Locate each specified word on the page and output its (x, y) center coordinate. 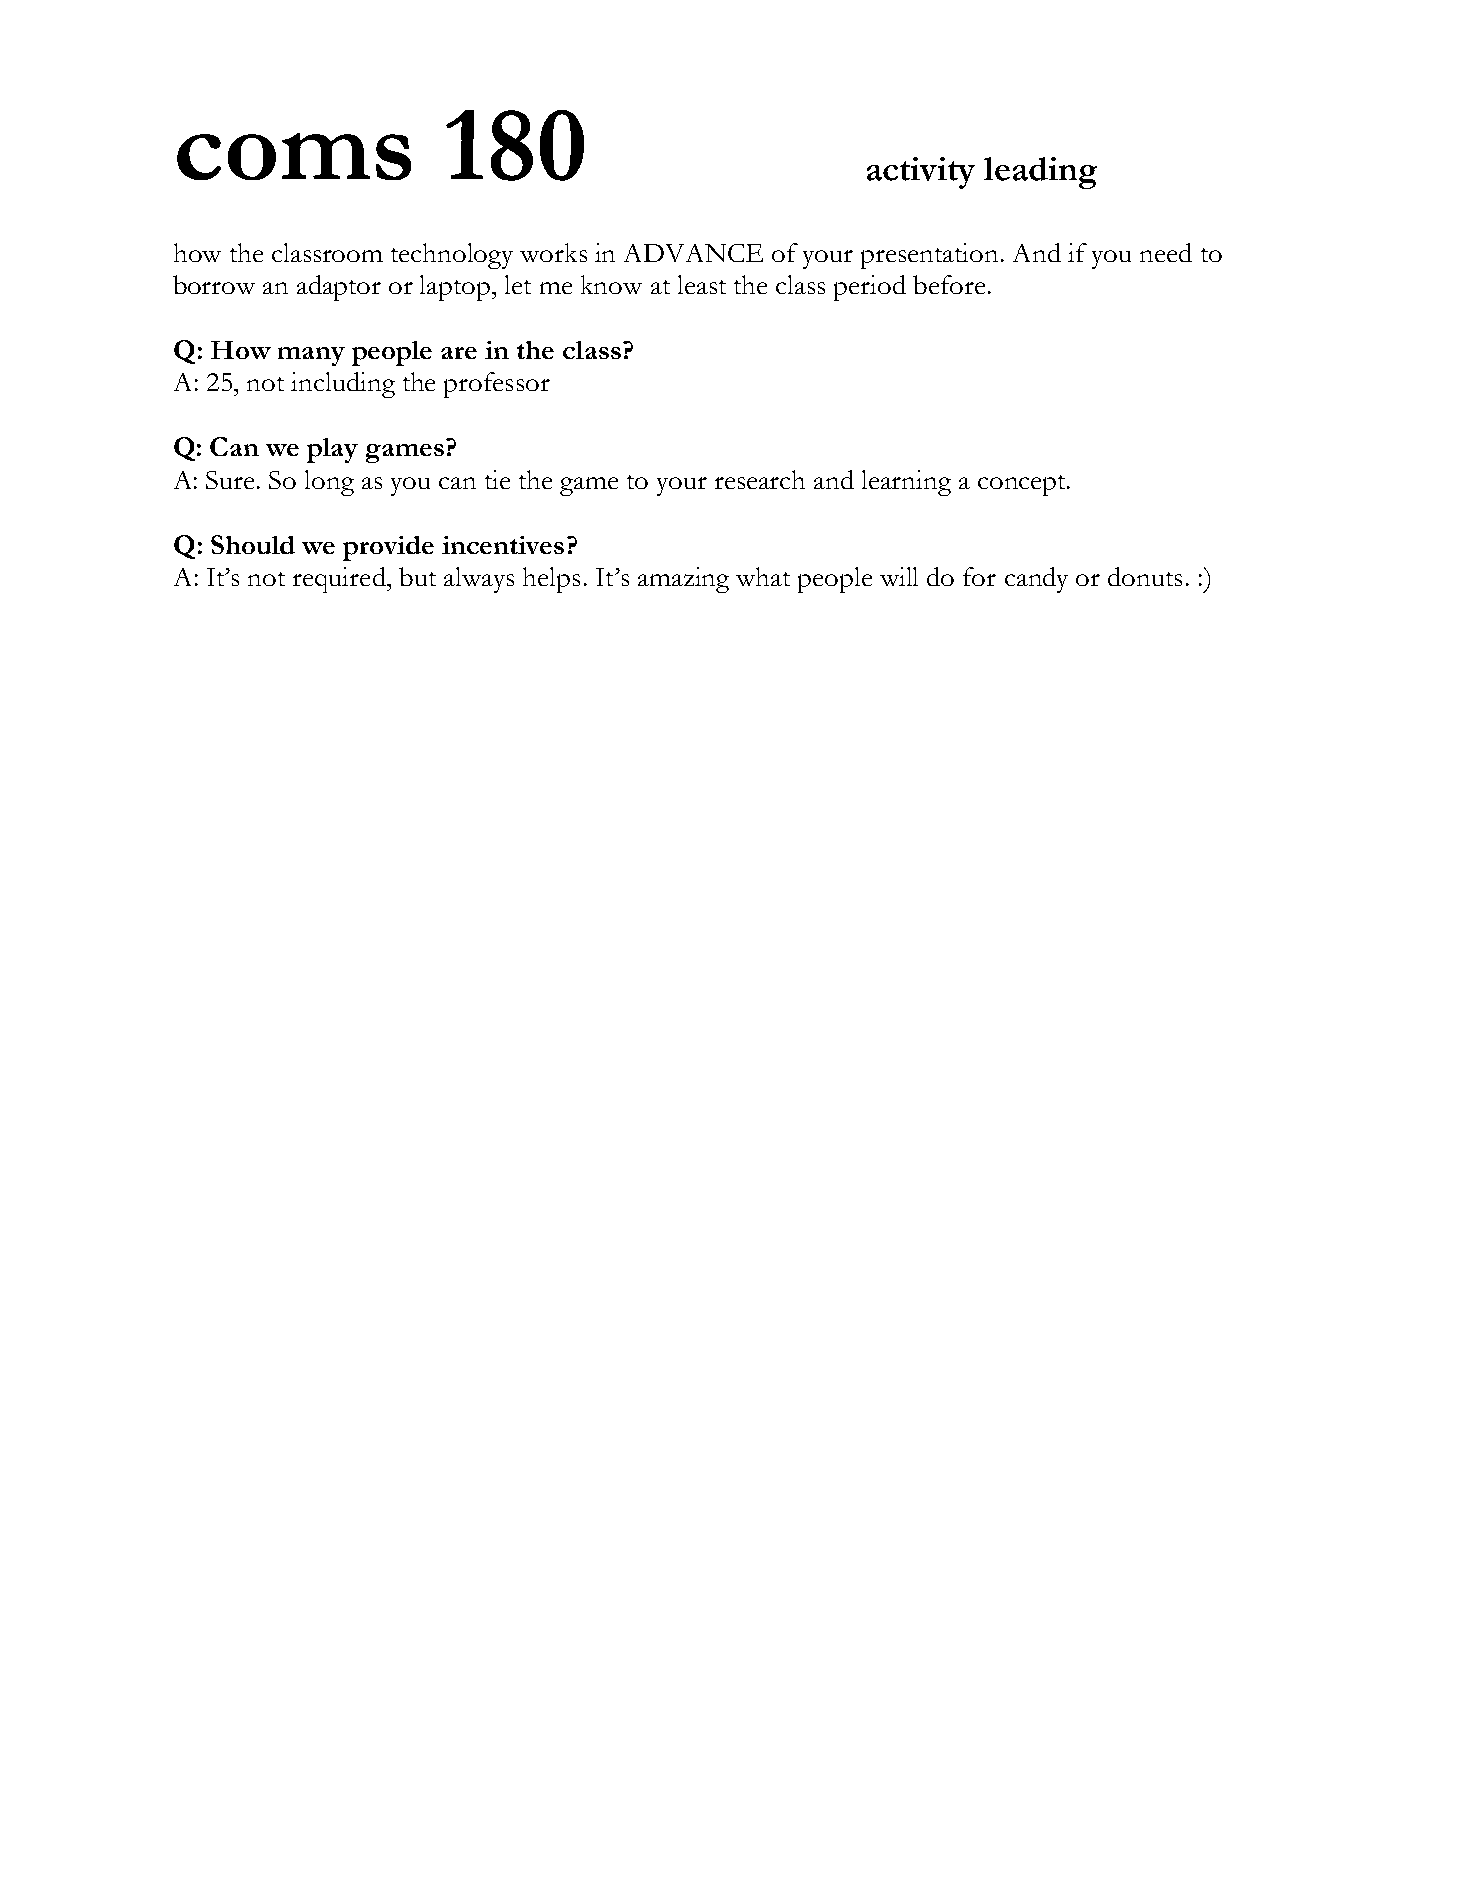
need (1166, 252)
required (340, 580)
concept (1023, 485)
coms (294, 156)
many (311, 356)
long (329, 483)
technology (452, 256)
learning (906, 483)
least (702, 284)
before (949, 284)
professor (497, 385)
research (760, 479)
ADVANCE (693, 253)
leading (1040, 173)
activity (921, 173)
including (343, 385)
